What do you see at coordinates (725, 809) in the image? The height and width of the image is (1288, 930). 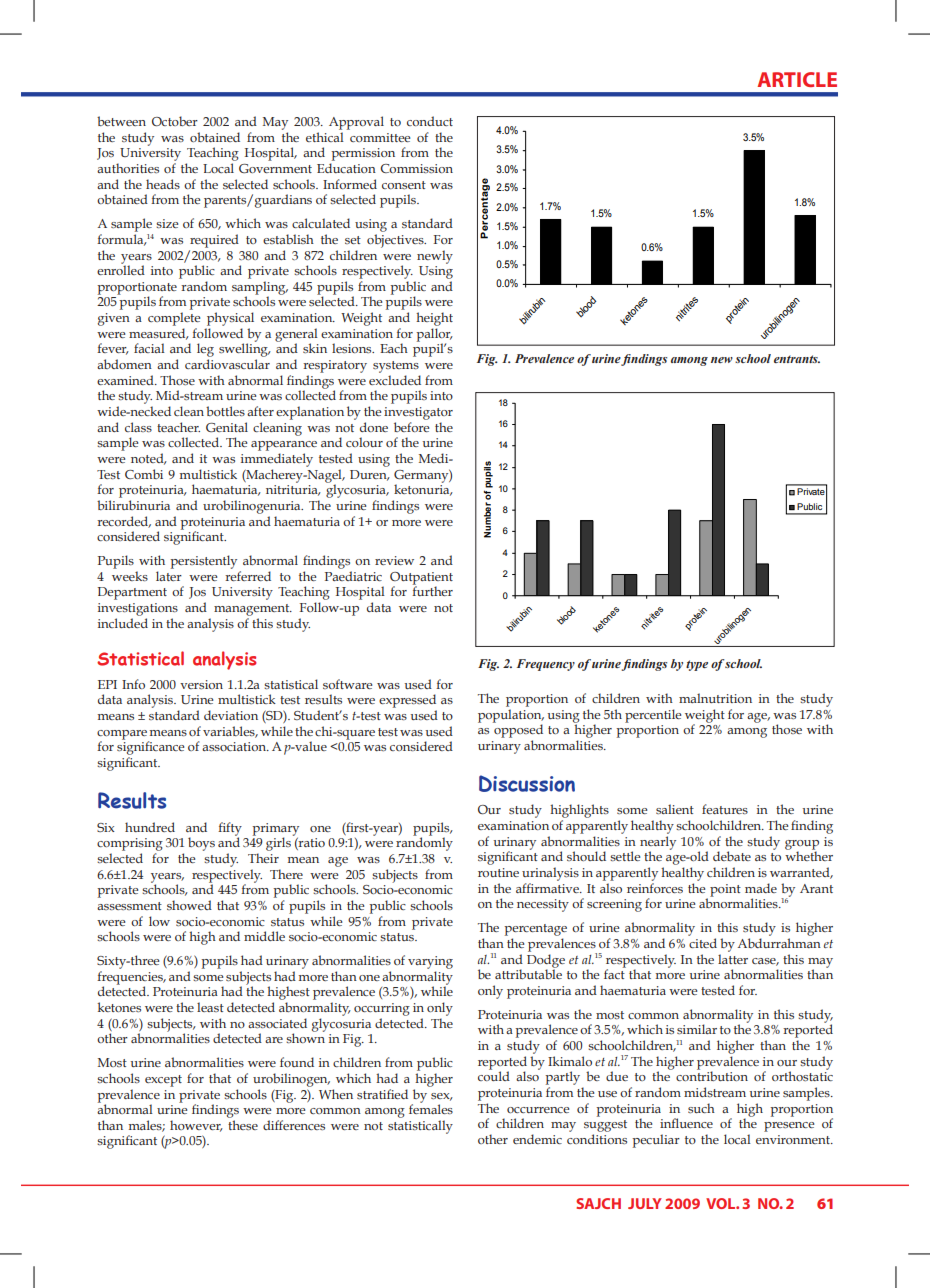 I see `features` at bounding box center [725, 809].
